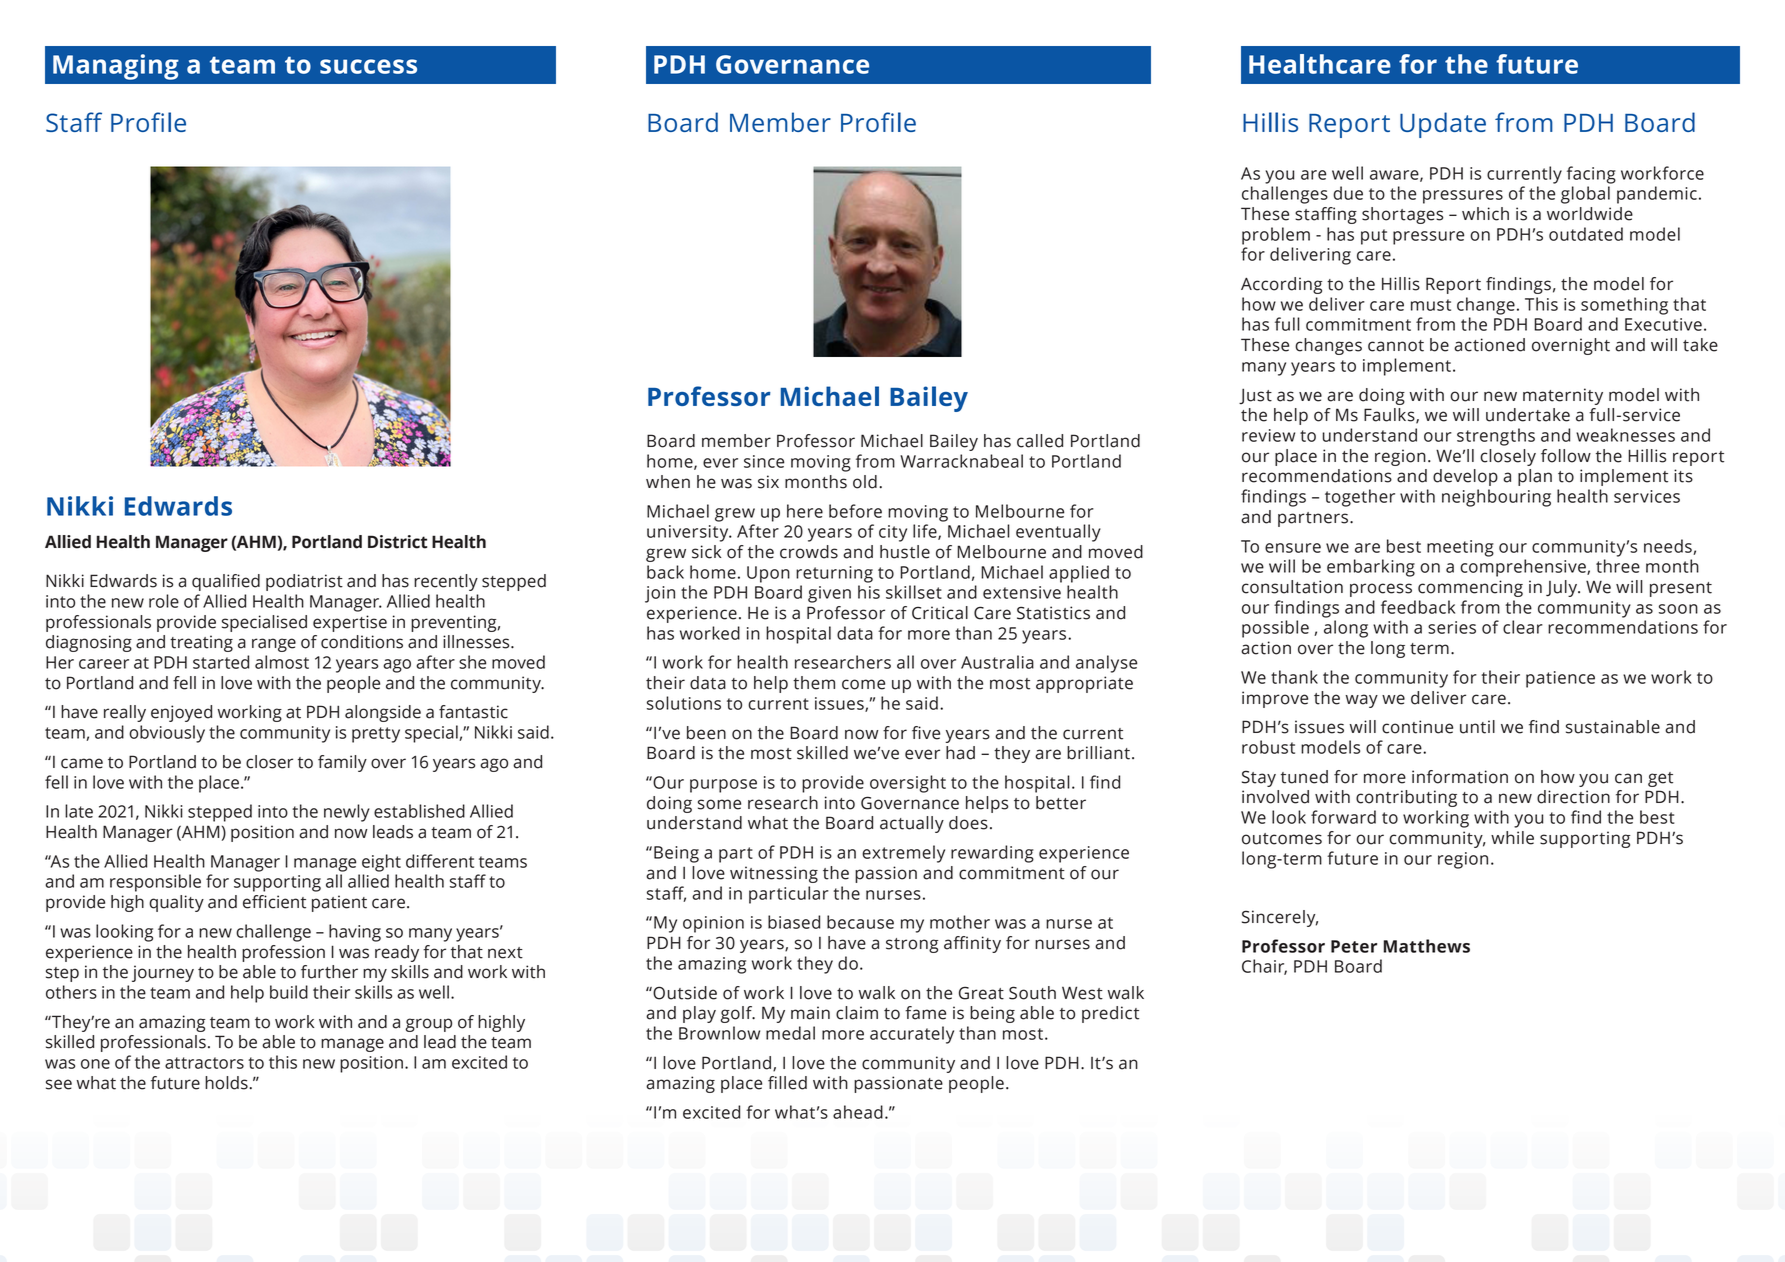  Describe the element at coordinates (787, 1083) in the document. I see `filled` at that location.
